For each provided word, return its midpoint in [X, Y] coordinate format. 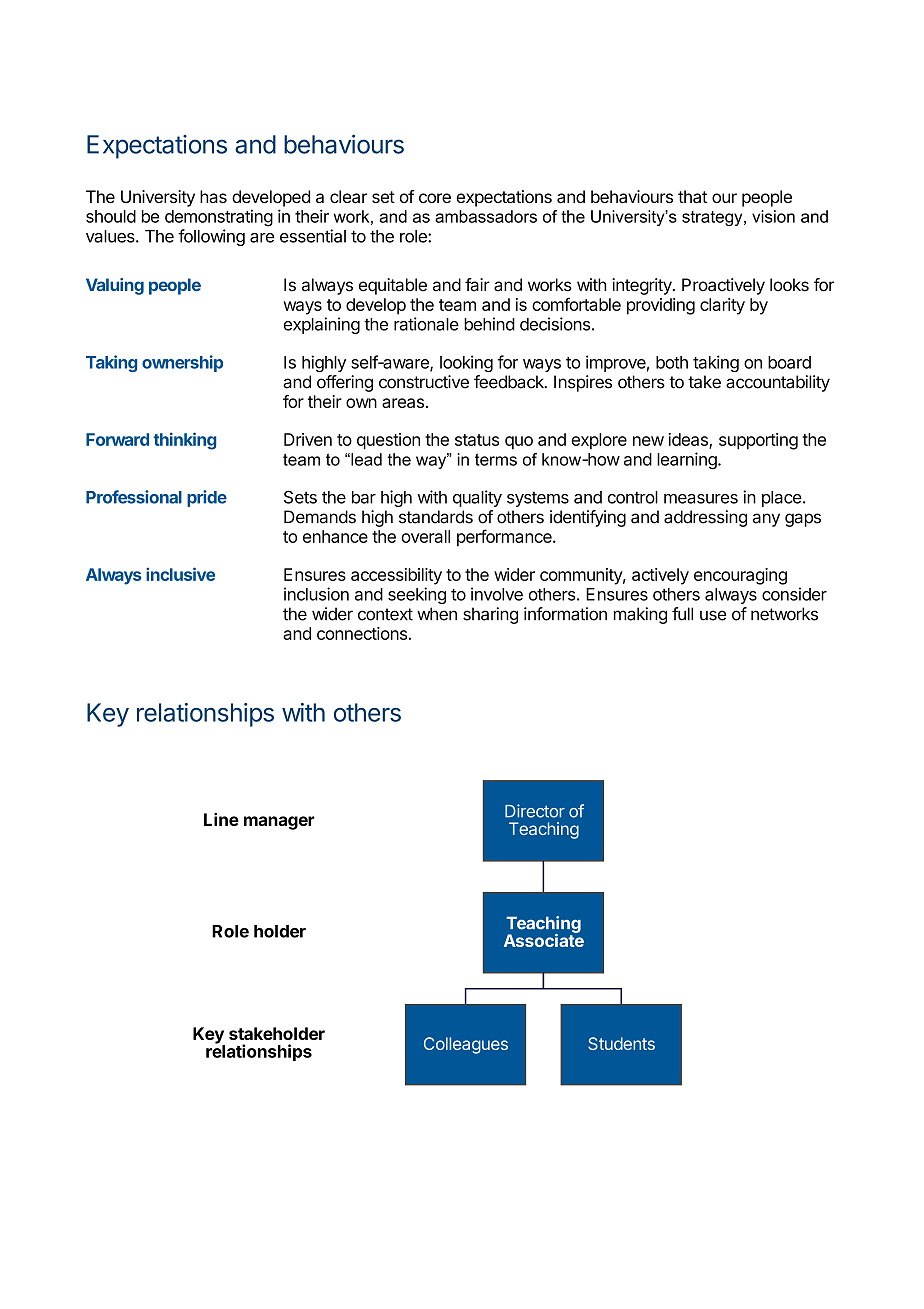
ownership [182, 363]
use [713, 615]
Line [221, 819]
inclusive [180, 574]
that [693, 197]
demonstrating [219, 218]
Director [535, 811]
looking [466, 363]
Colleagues [466, 1045]
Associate [544, 939]
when [437, 614]
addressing [705, 518]
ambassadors [486, 216]
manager [279, 823]
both [672, 362]
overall [425, 536]
